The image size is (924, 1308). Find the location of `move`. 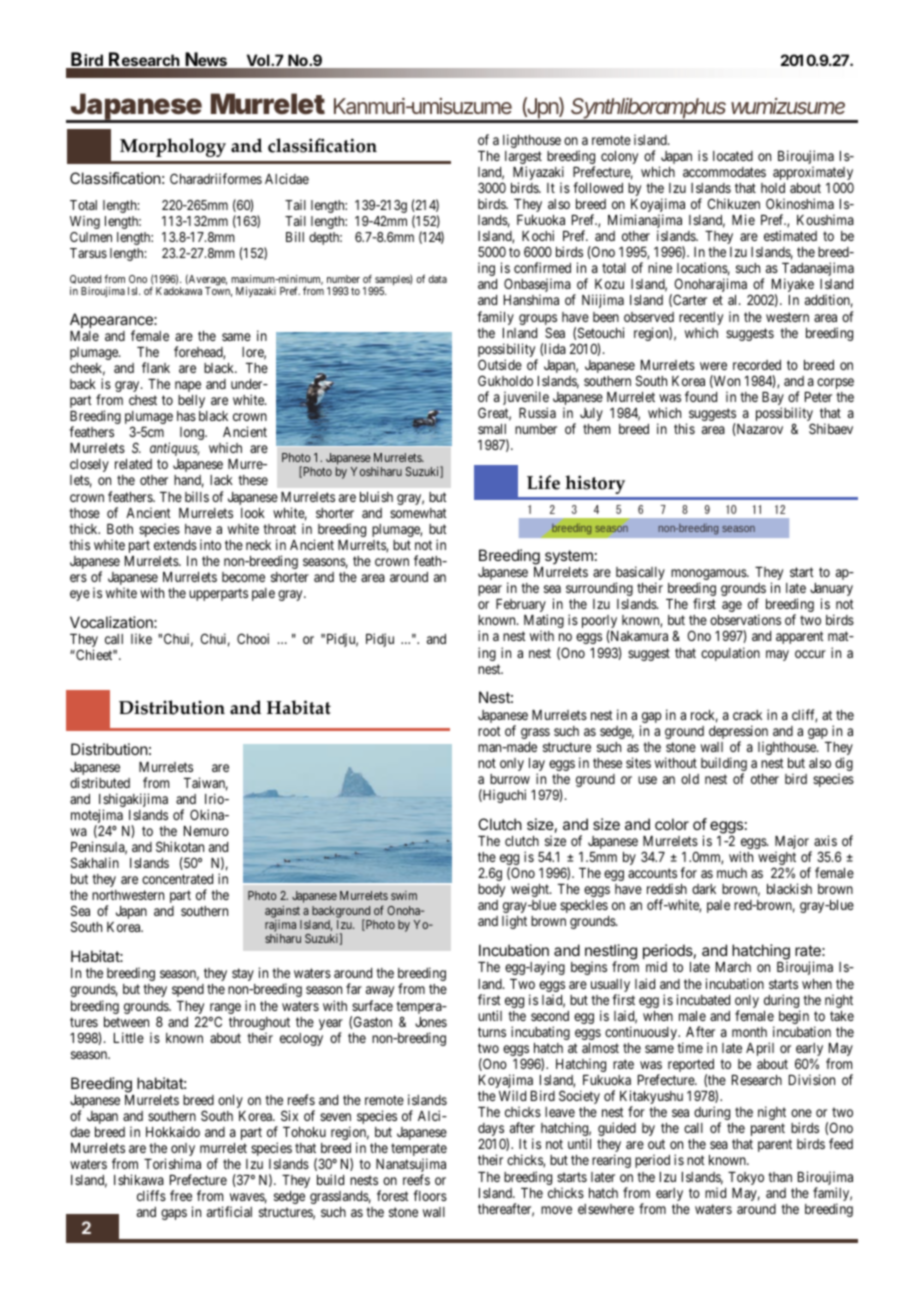

move is located at coordinates (556, 1210).
